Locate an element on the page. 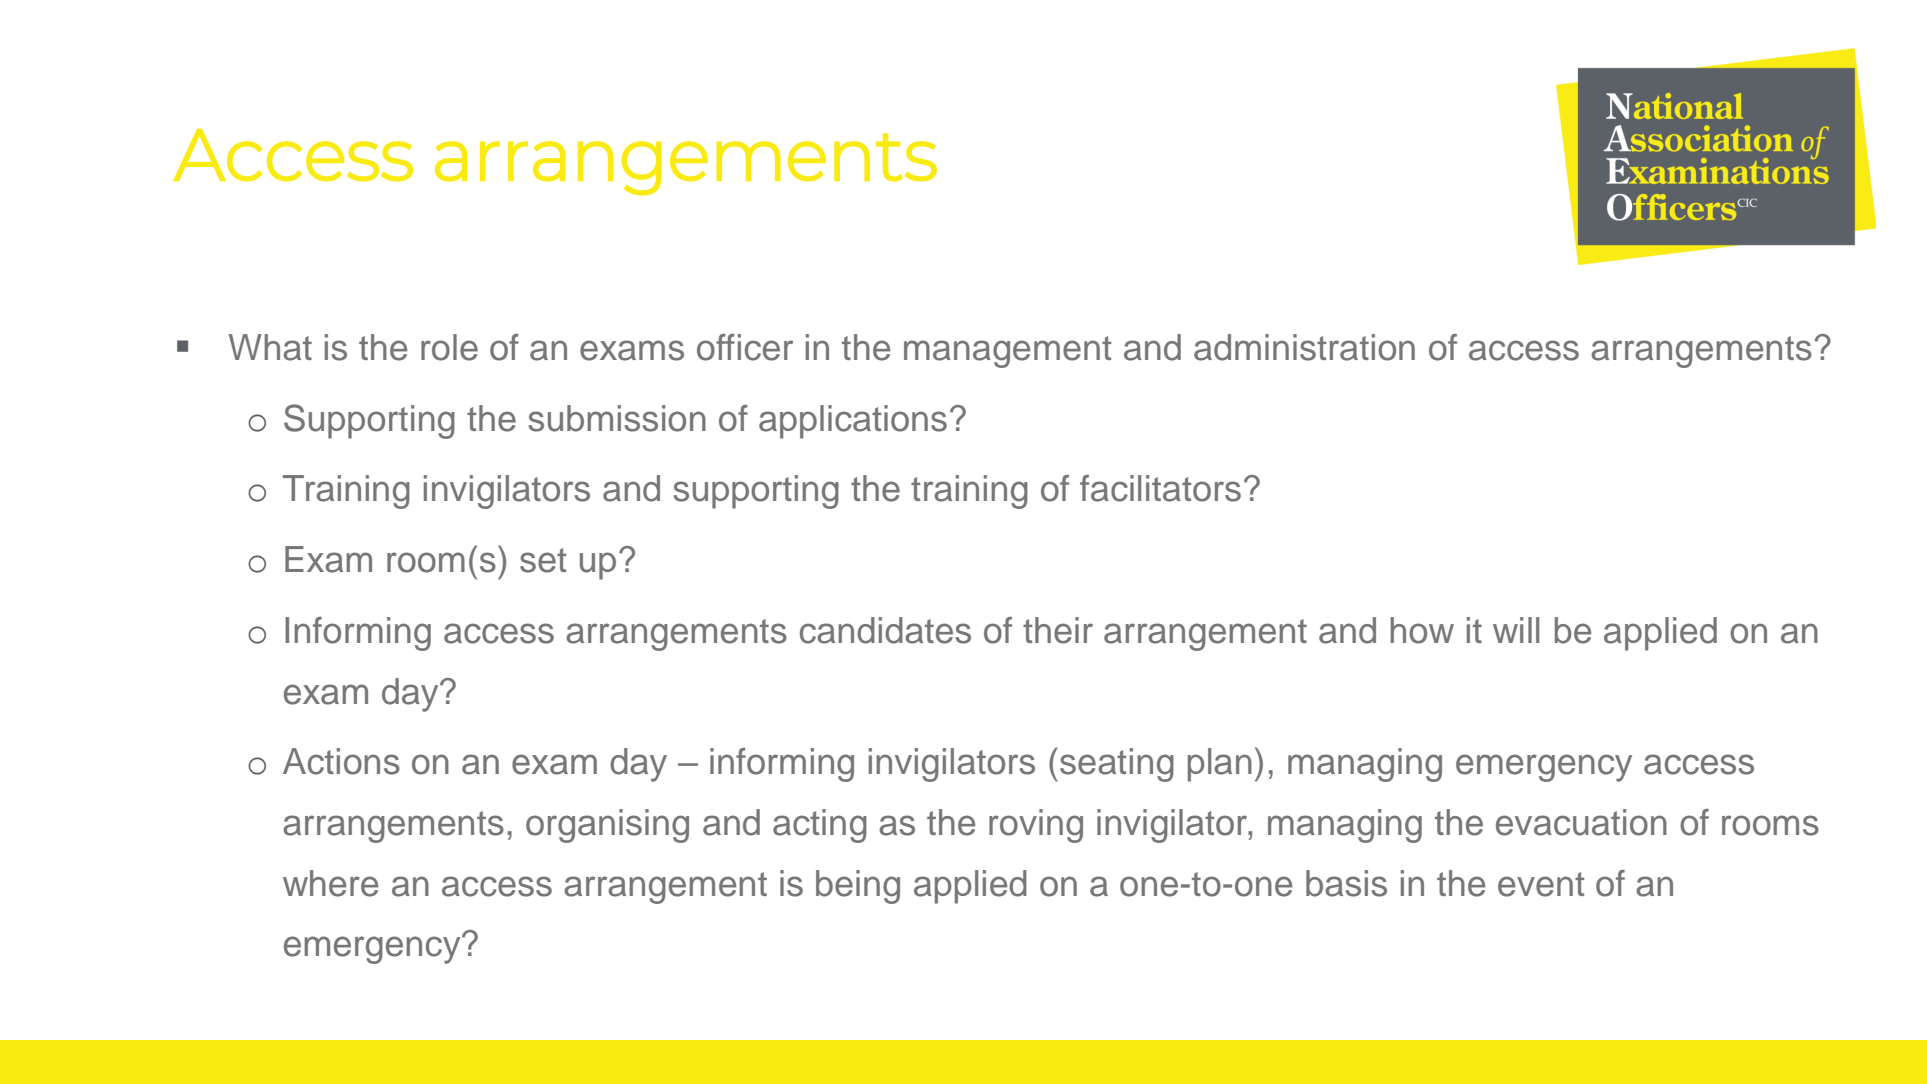  candidates is located at coordinates (885, 630).
